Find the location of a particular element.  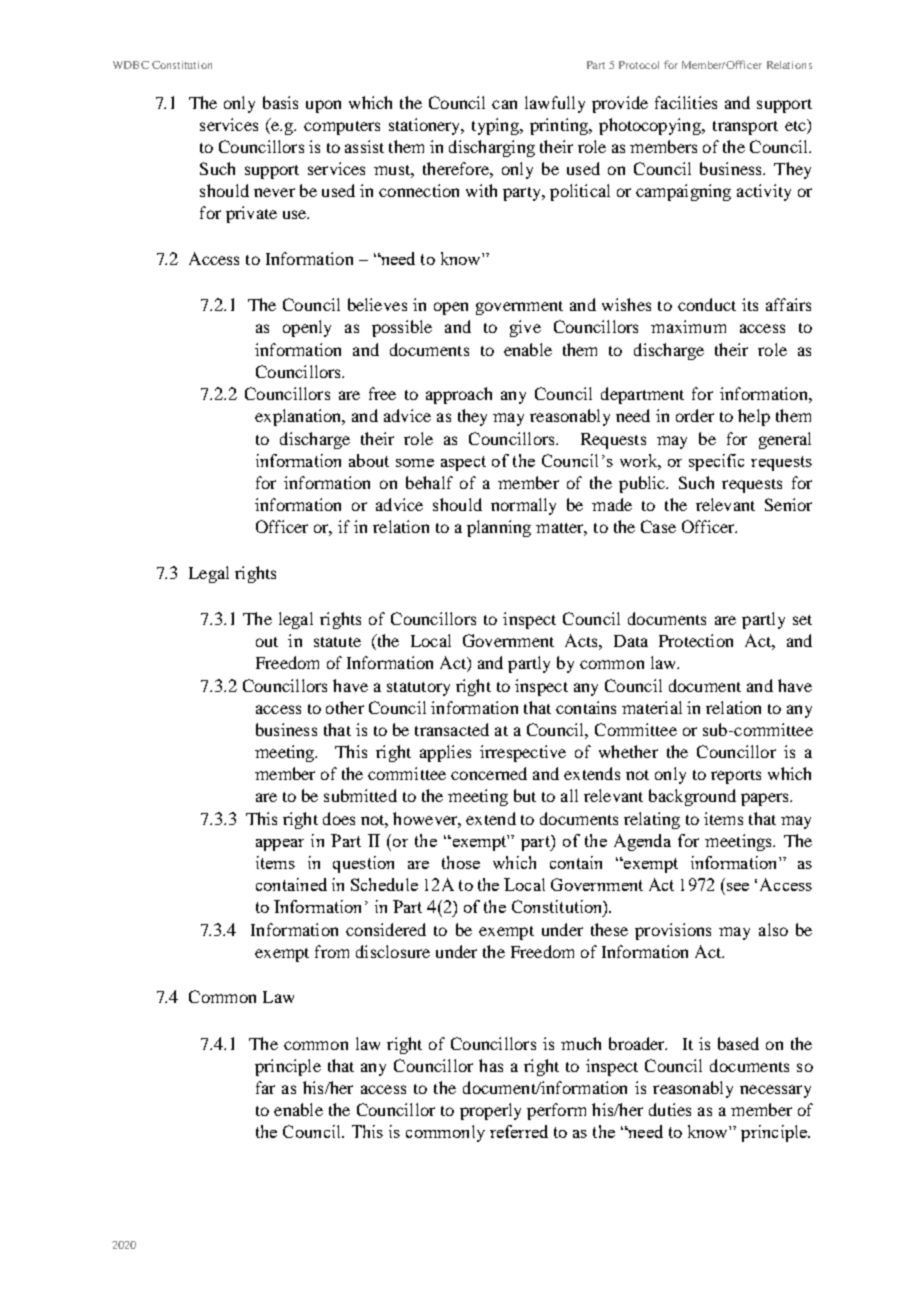

can is located at coordinates (504, 104).
